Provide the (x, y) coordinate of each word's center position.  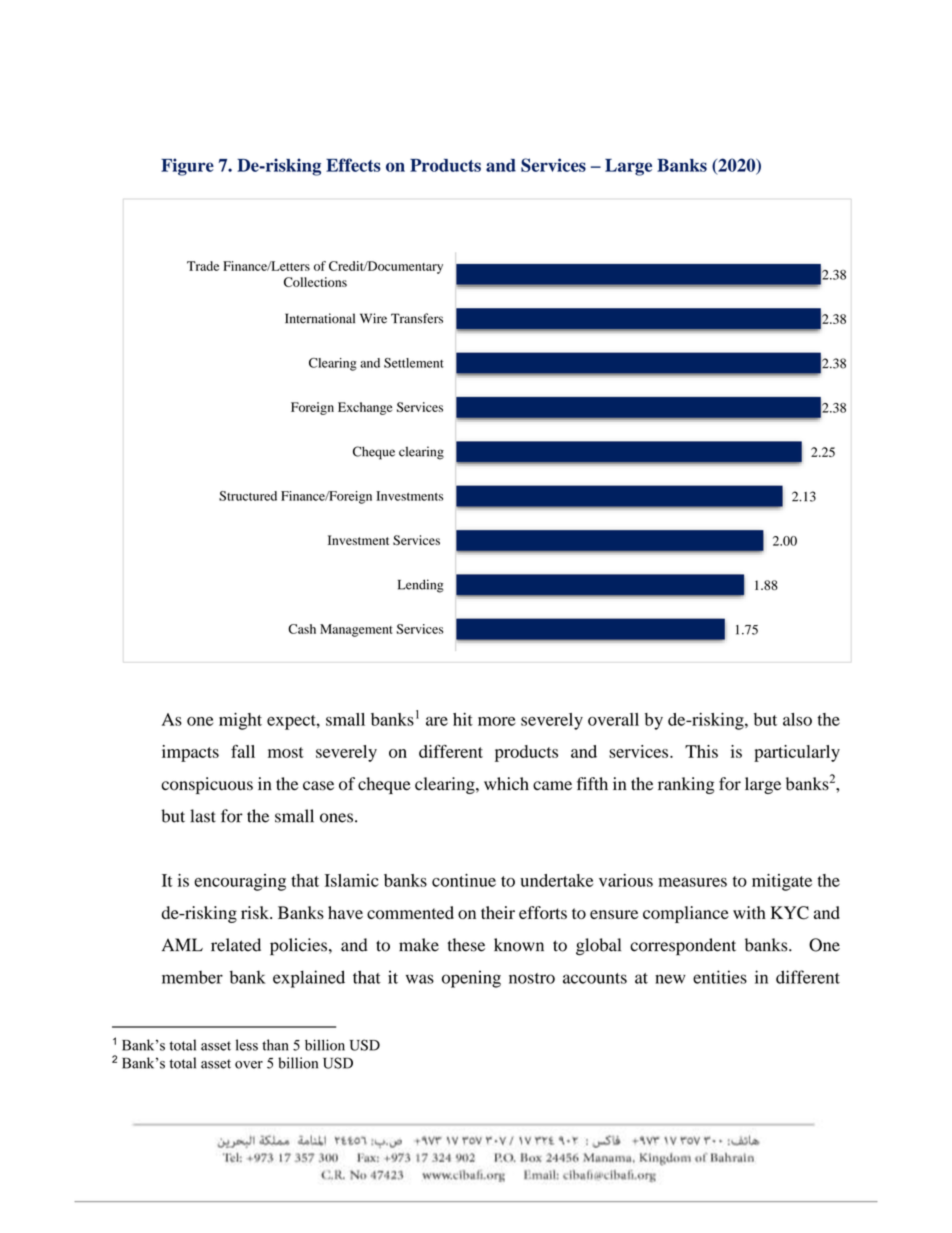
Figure (187, 167)
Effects (353, 165)
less (247, 1045)
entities (720, 977)
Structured (248, 496)
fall (243, 751)
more (496, 721)
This (701, 751)
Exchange (365, 408)
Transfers (417, 318)
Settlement (414, 363)
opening (471, 979)
